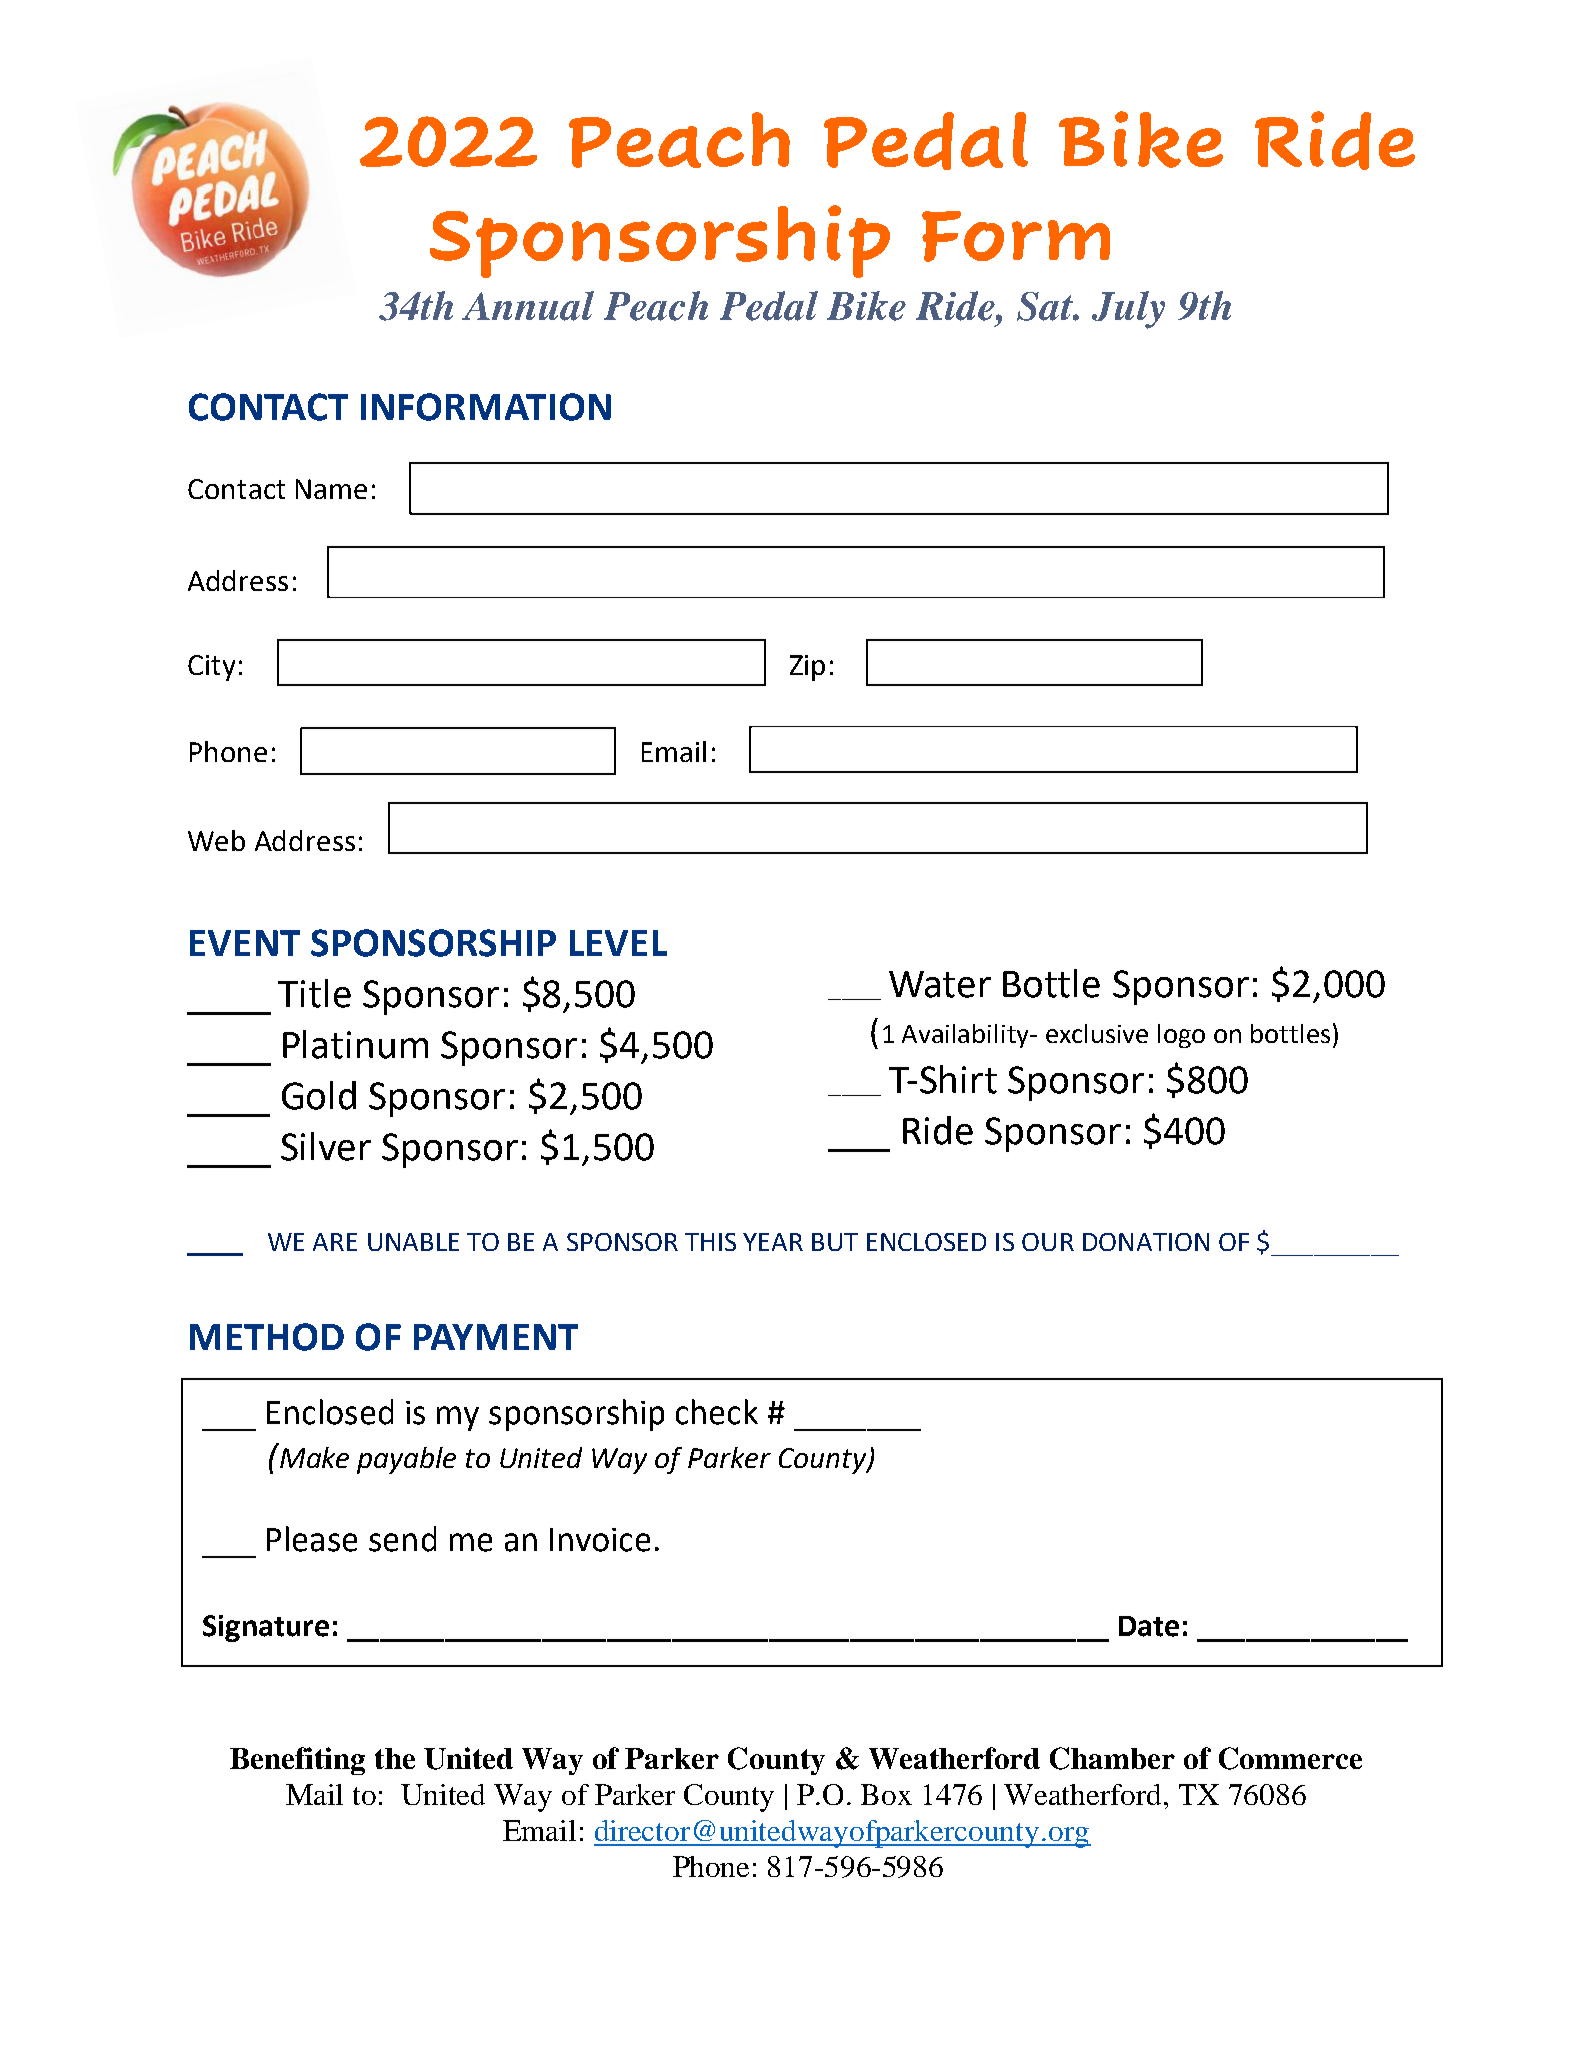 The width and height of the page is (1593, 2062). What do you see at coordinates (406, 1460) in the page?
I see `payable` at bounding box center [406, 1460].
